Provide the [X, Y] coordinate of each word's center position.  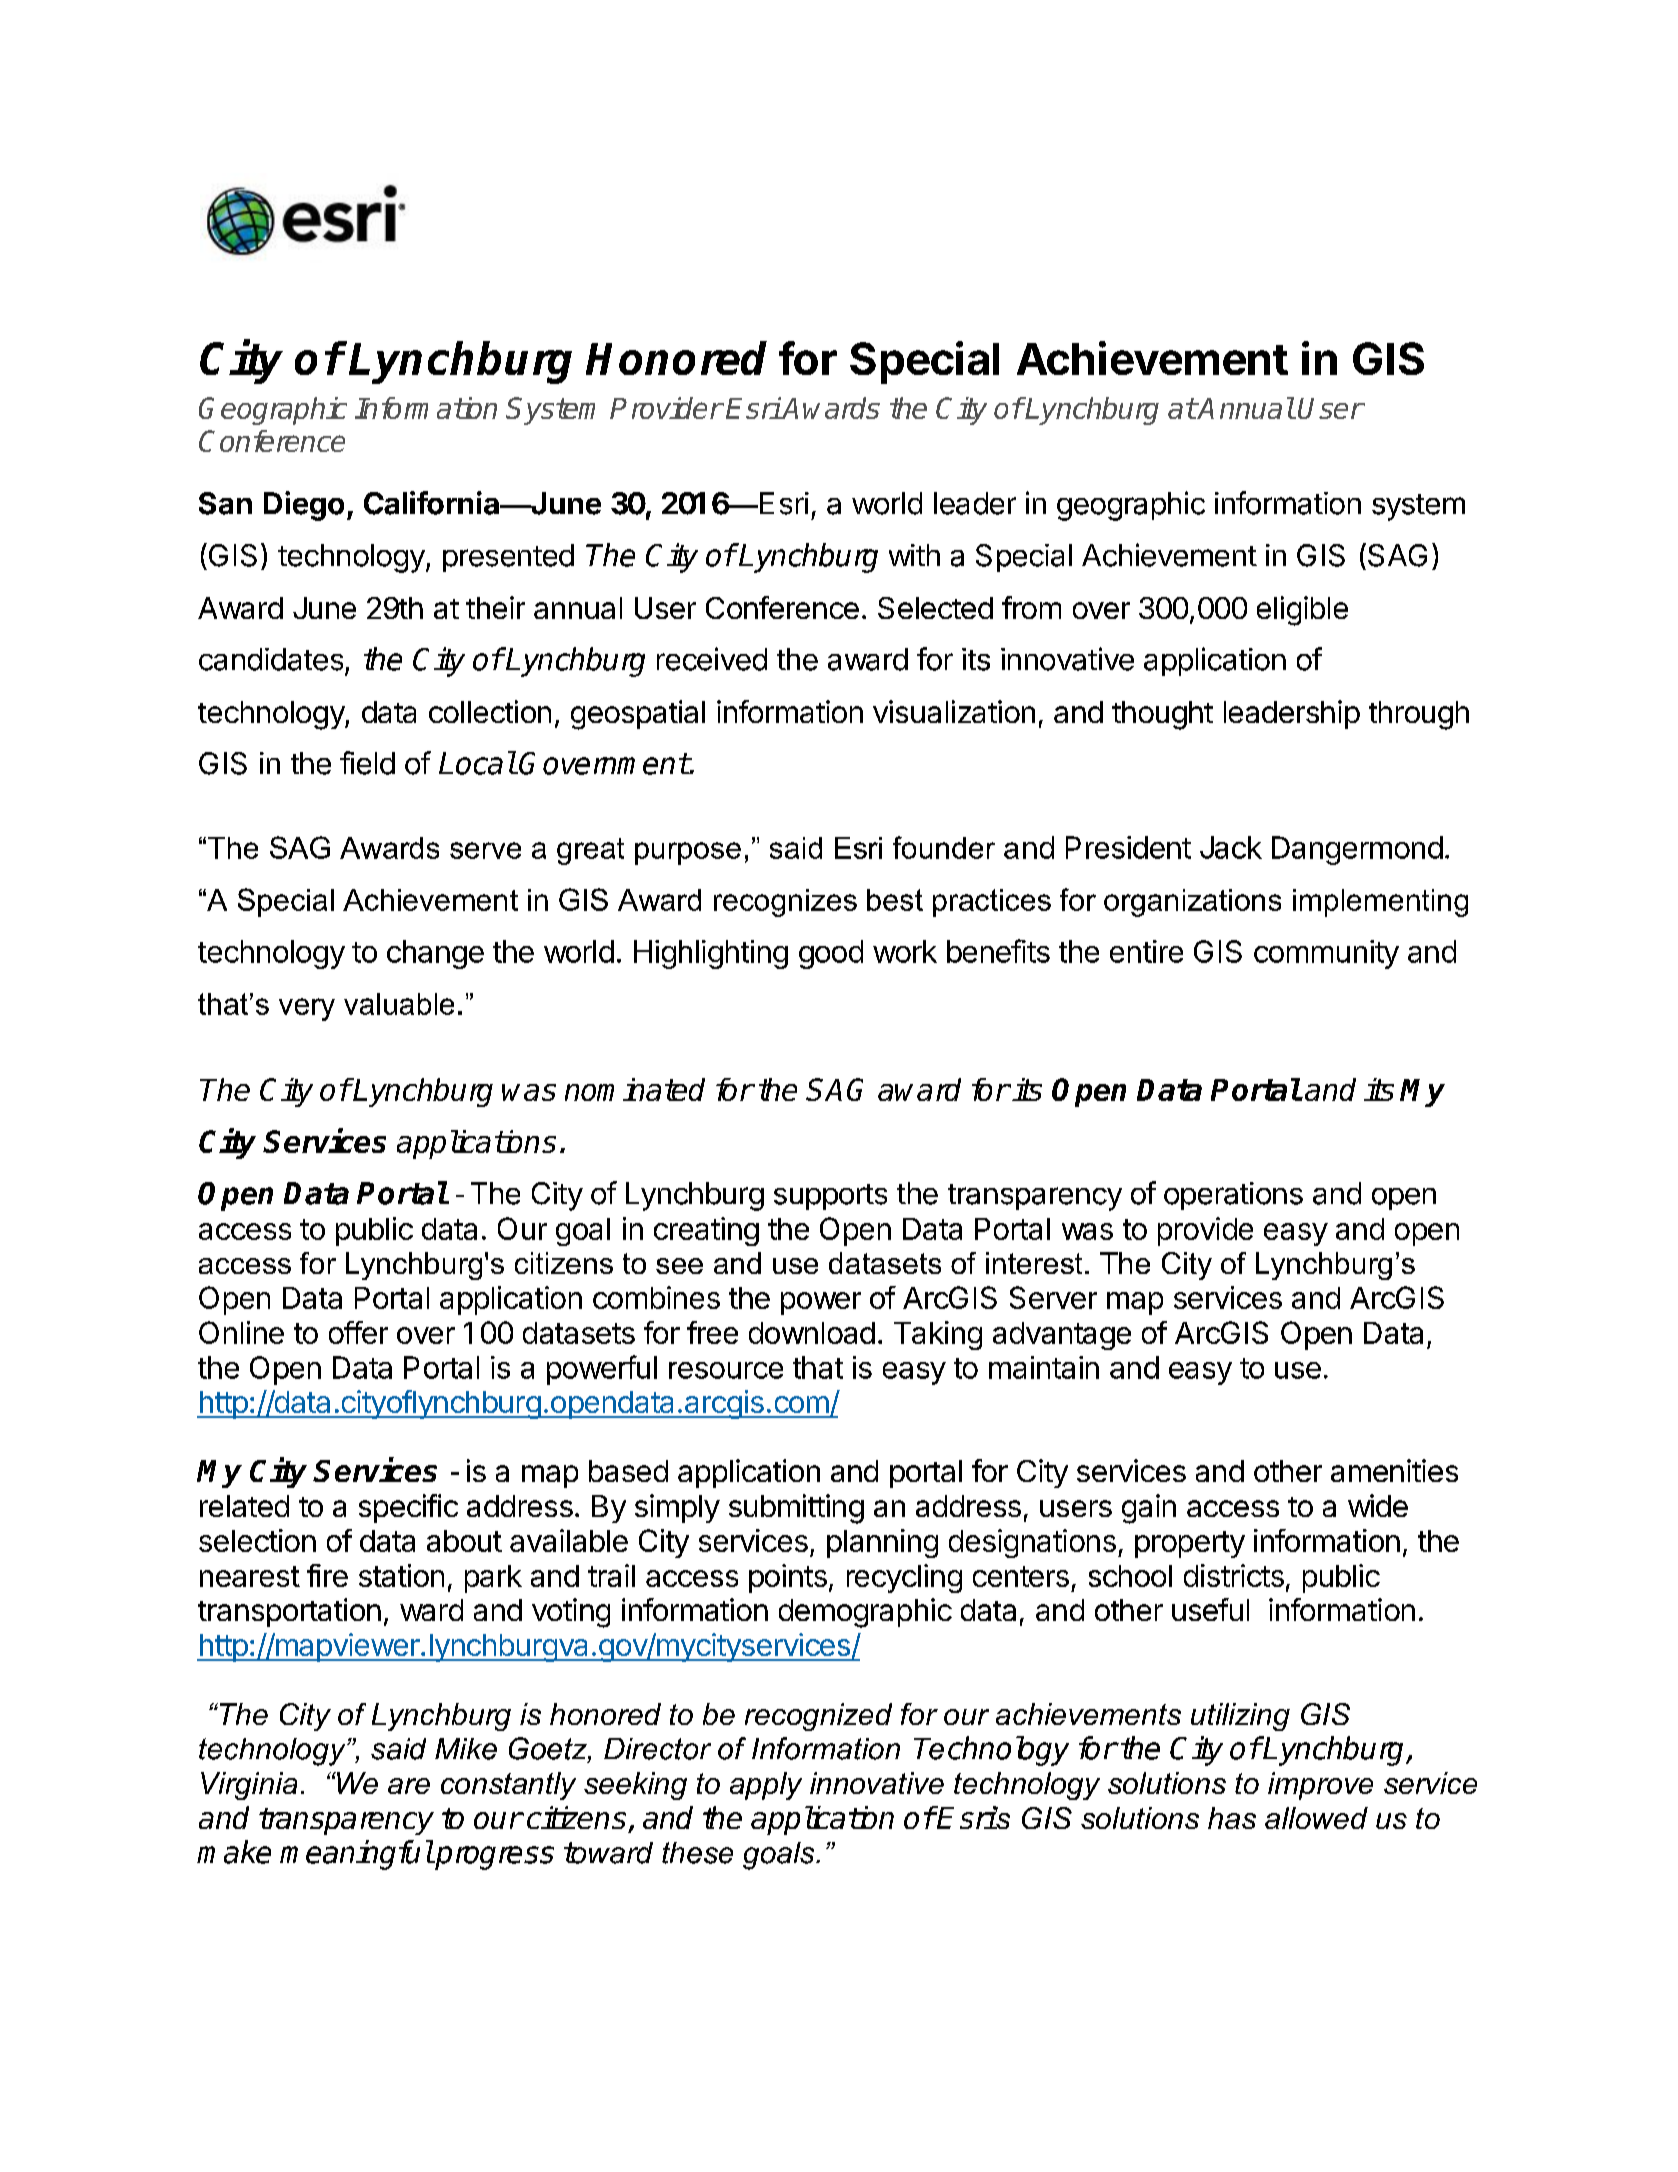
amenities [1394, 1470]
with [914, 555]
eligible [1302, 611]
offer [358, 1332]
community [1326, 954]
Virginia [249, 1786]
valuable [399, 1004]
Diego [304, 506]
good [831, 954]
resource [726, 1370]
